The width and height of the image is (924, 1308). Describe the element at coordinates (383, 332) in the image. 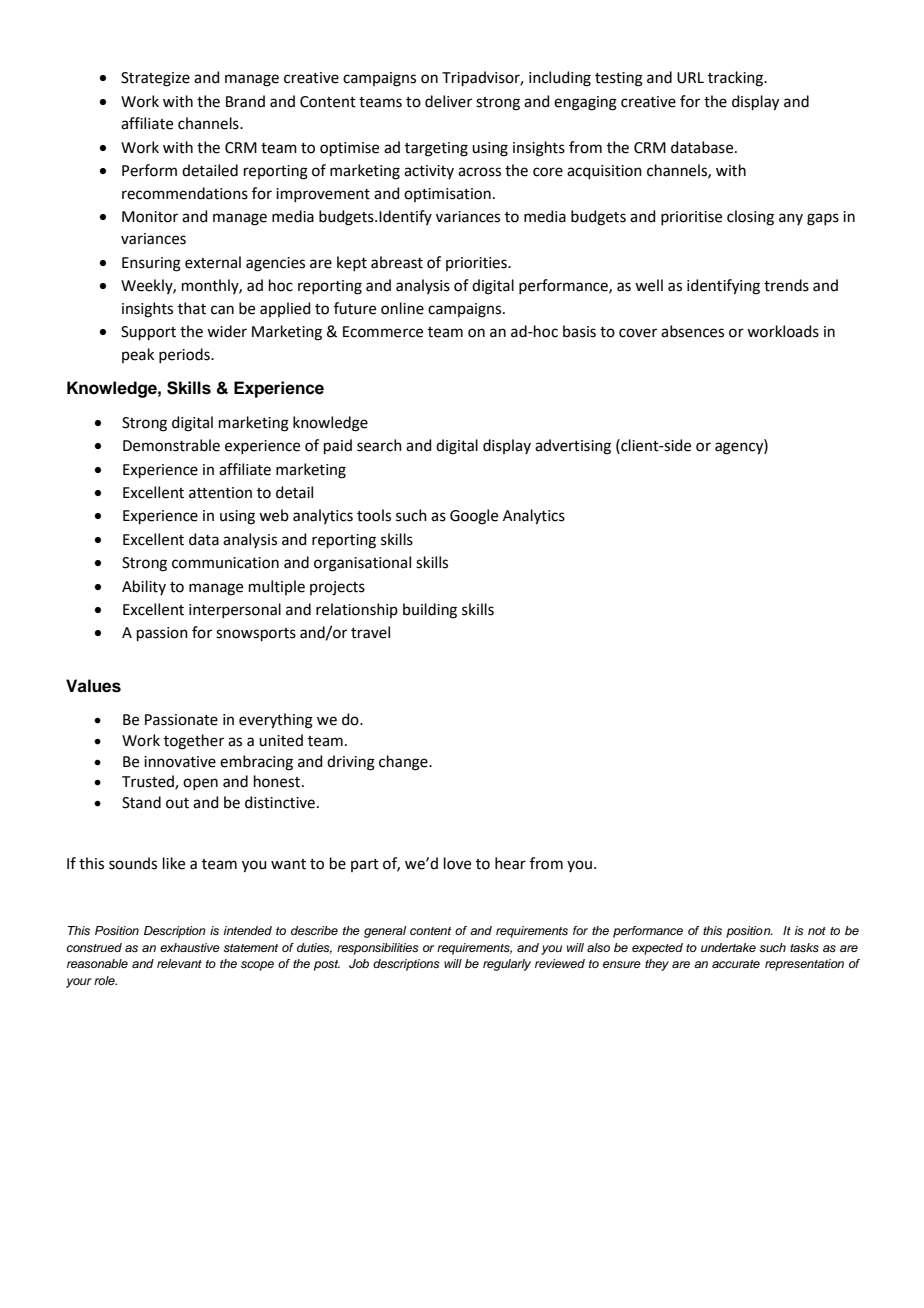

I see `Ecommerce` at that location.
